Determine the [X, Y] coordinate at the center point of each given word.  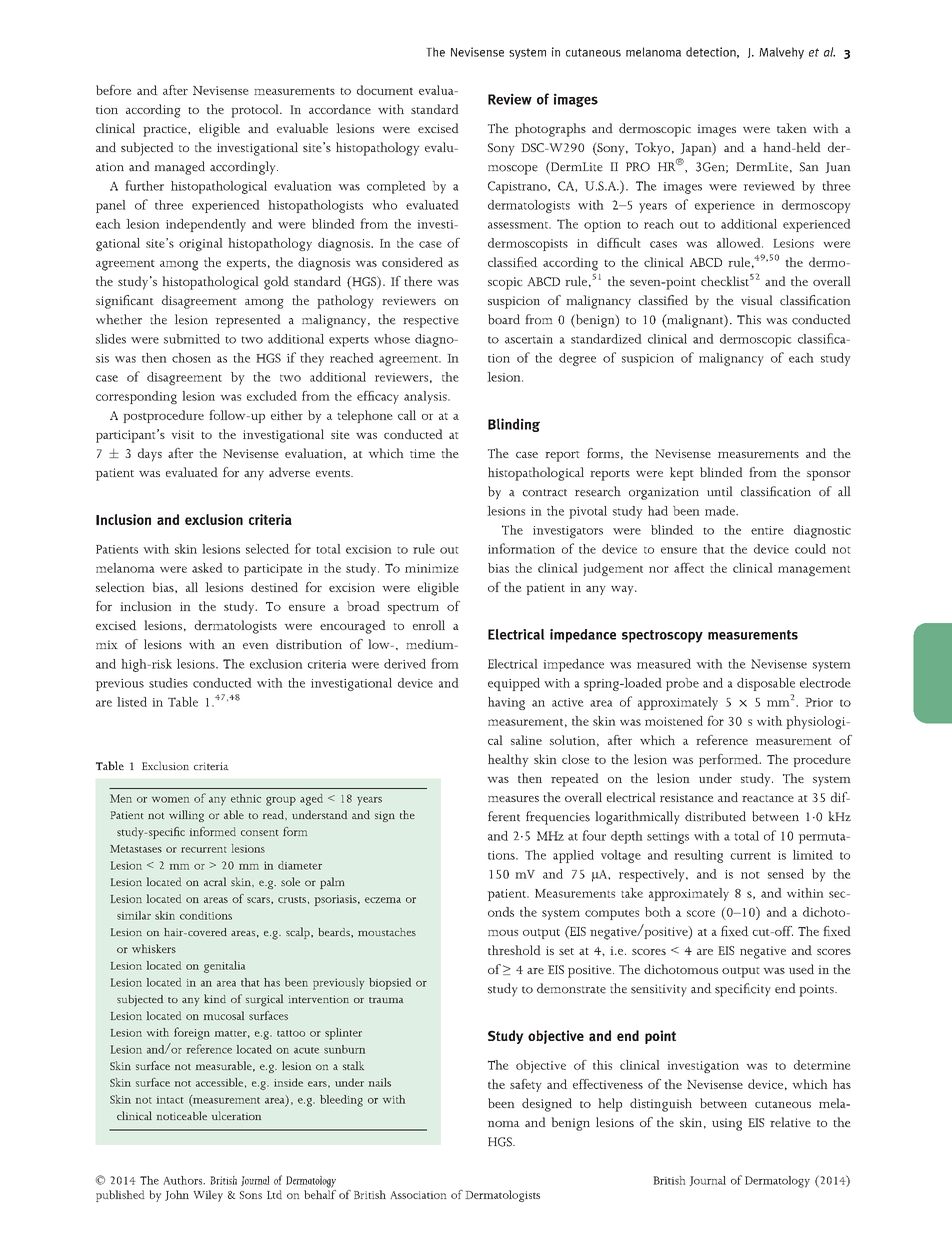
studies [168, 683]
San [809, 167]
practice [166, 130]
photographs [550, 130]
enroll [429, 625]
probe [682, 684]
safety [526, 1085]
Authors [184, 1180]
